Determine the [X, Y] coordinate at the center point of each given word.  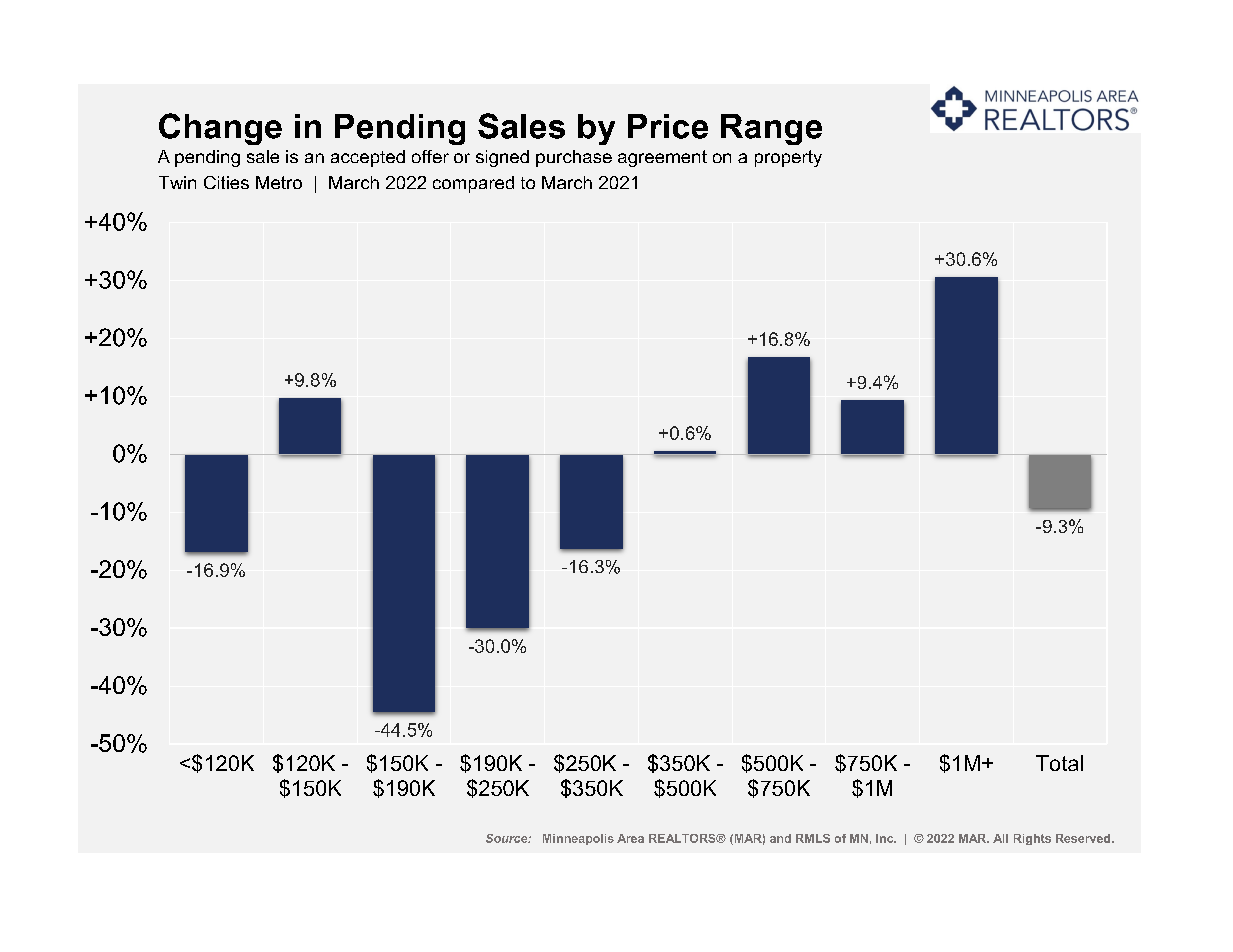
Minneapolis [578, 839]
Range [771, 129]
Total [1059, 763]
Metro [279, 182]
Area [630, 838]
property [788, 158]
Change [220, 129]
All [1000, 838]
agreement [662, 158]
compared [473, 184]
